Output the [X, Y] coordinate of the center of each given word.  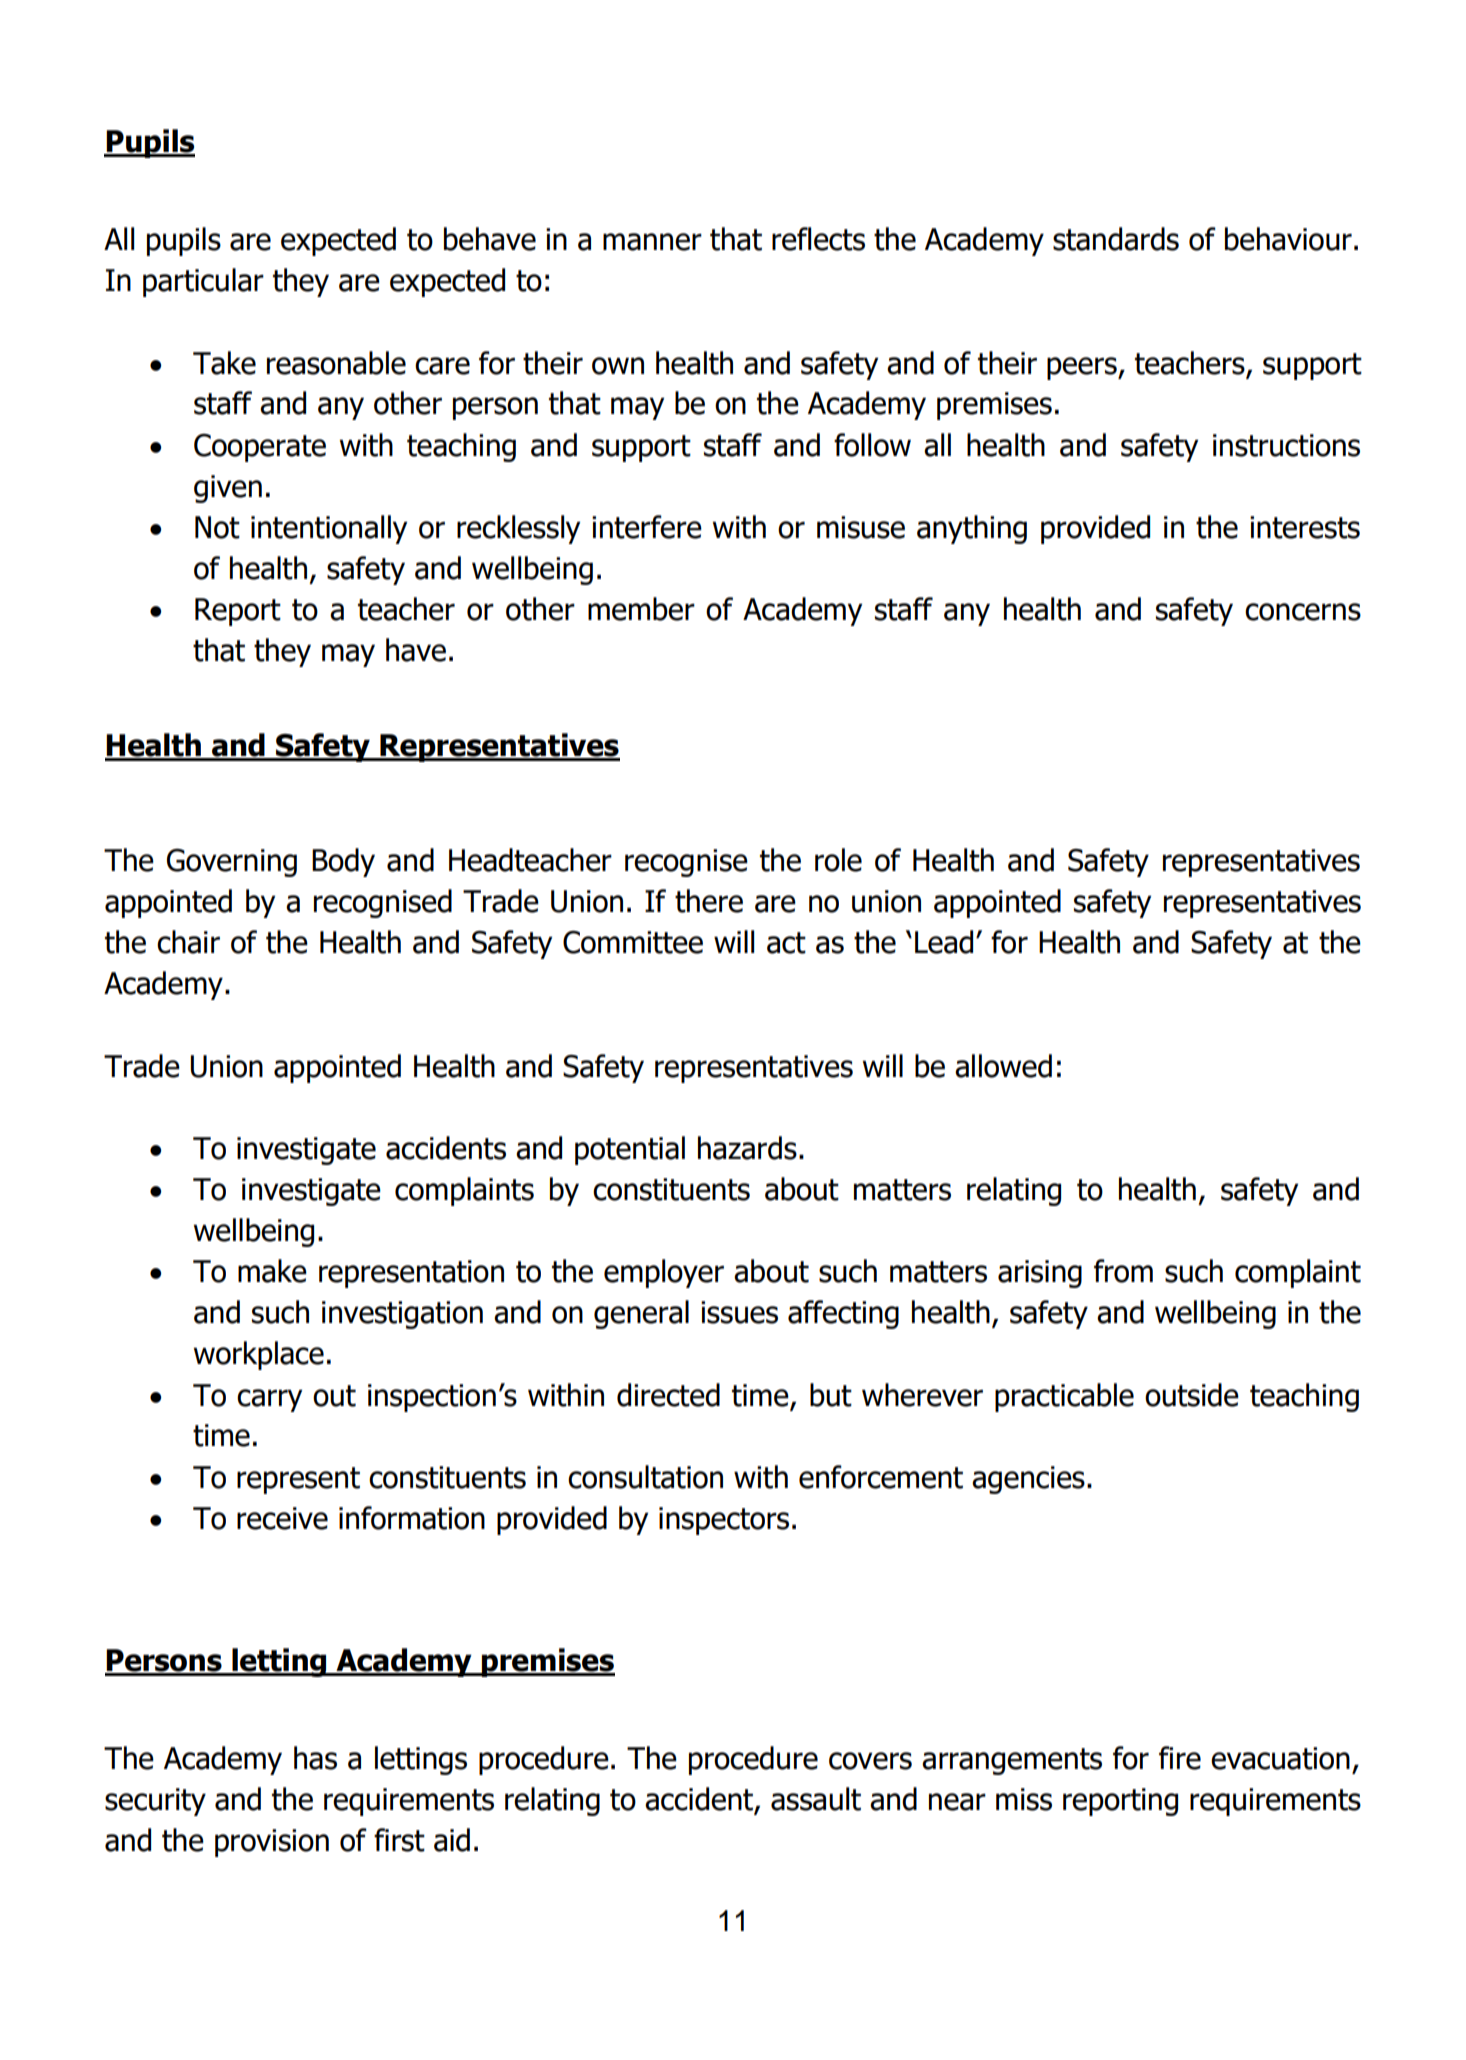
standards [1116, 239]
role [838, 860]
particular [203, 282]
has [315, 1758]
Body [343, 862]
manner [652, 242]
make [272, 1271]
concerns [1303, 612]
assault [816, 1799]
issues [739, 1312]
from [1123, 1271]
